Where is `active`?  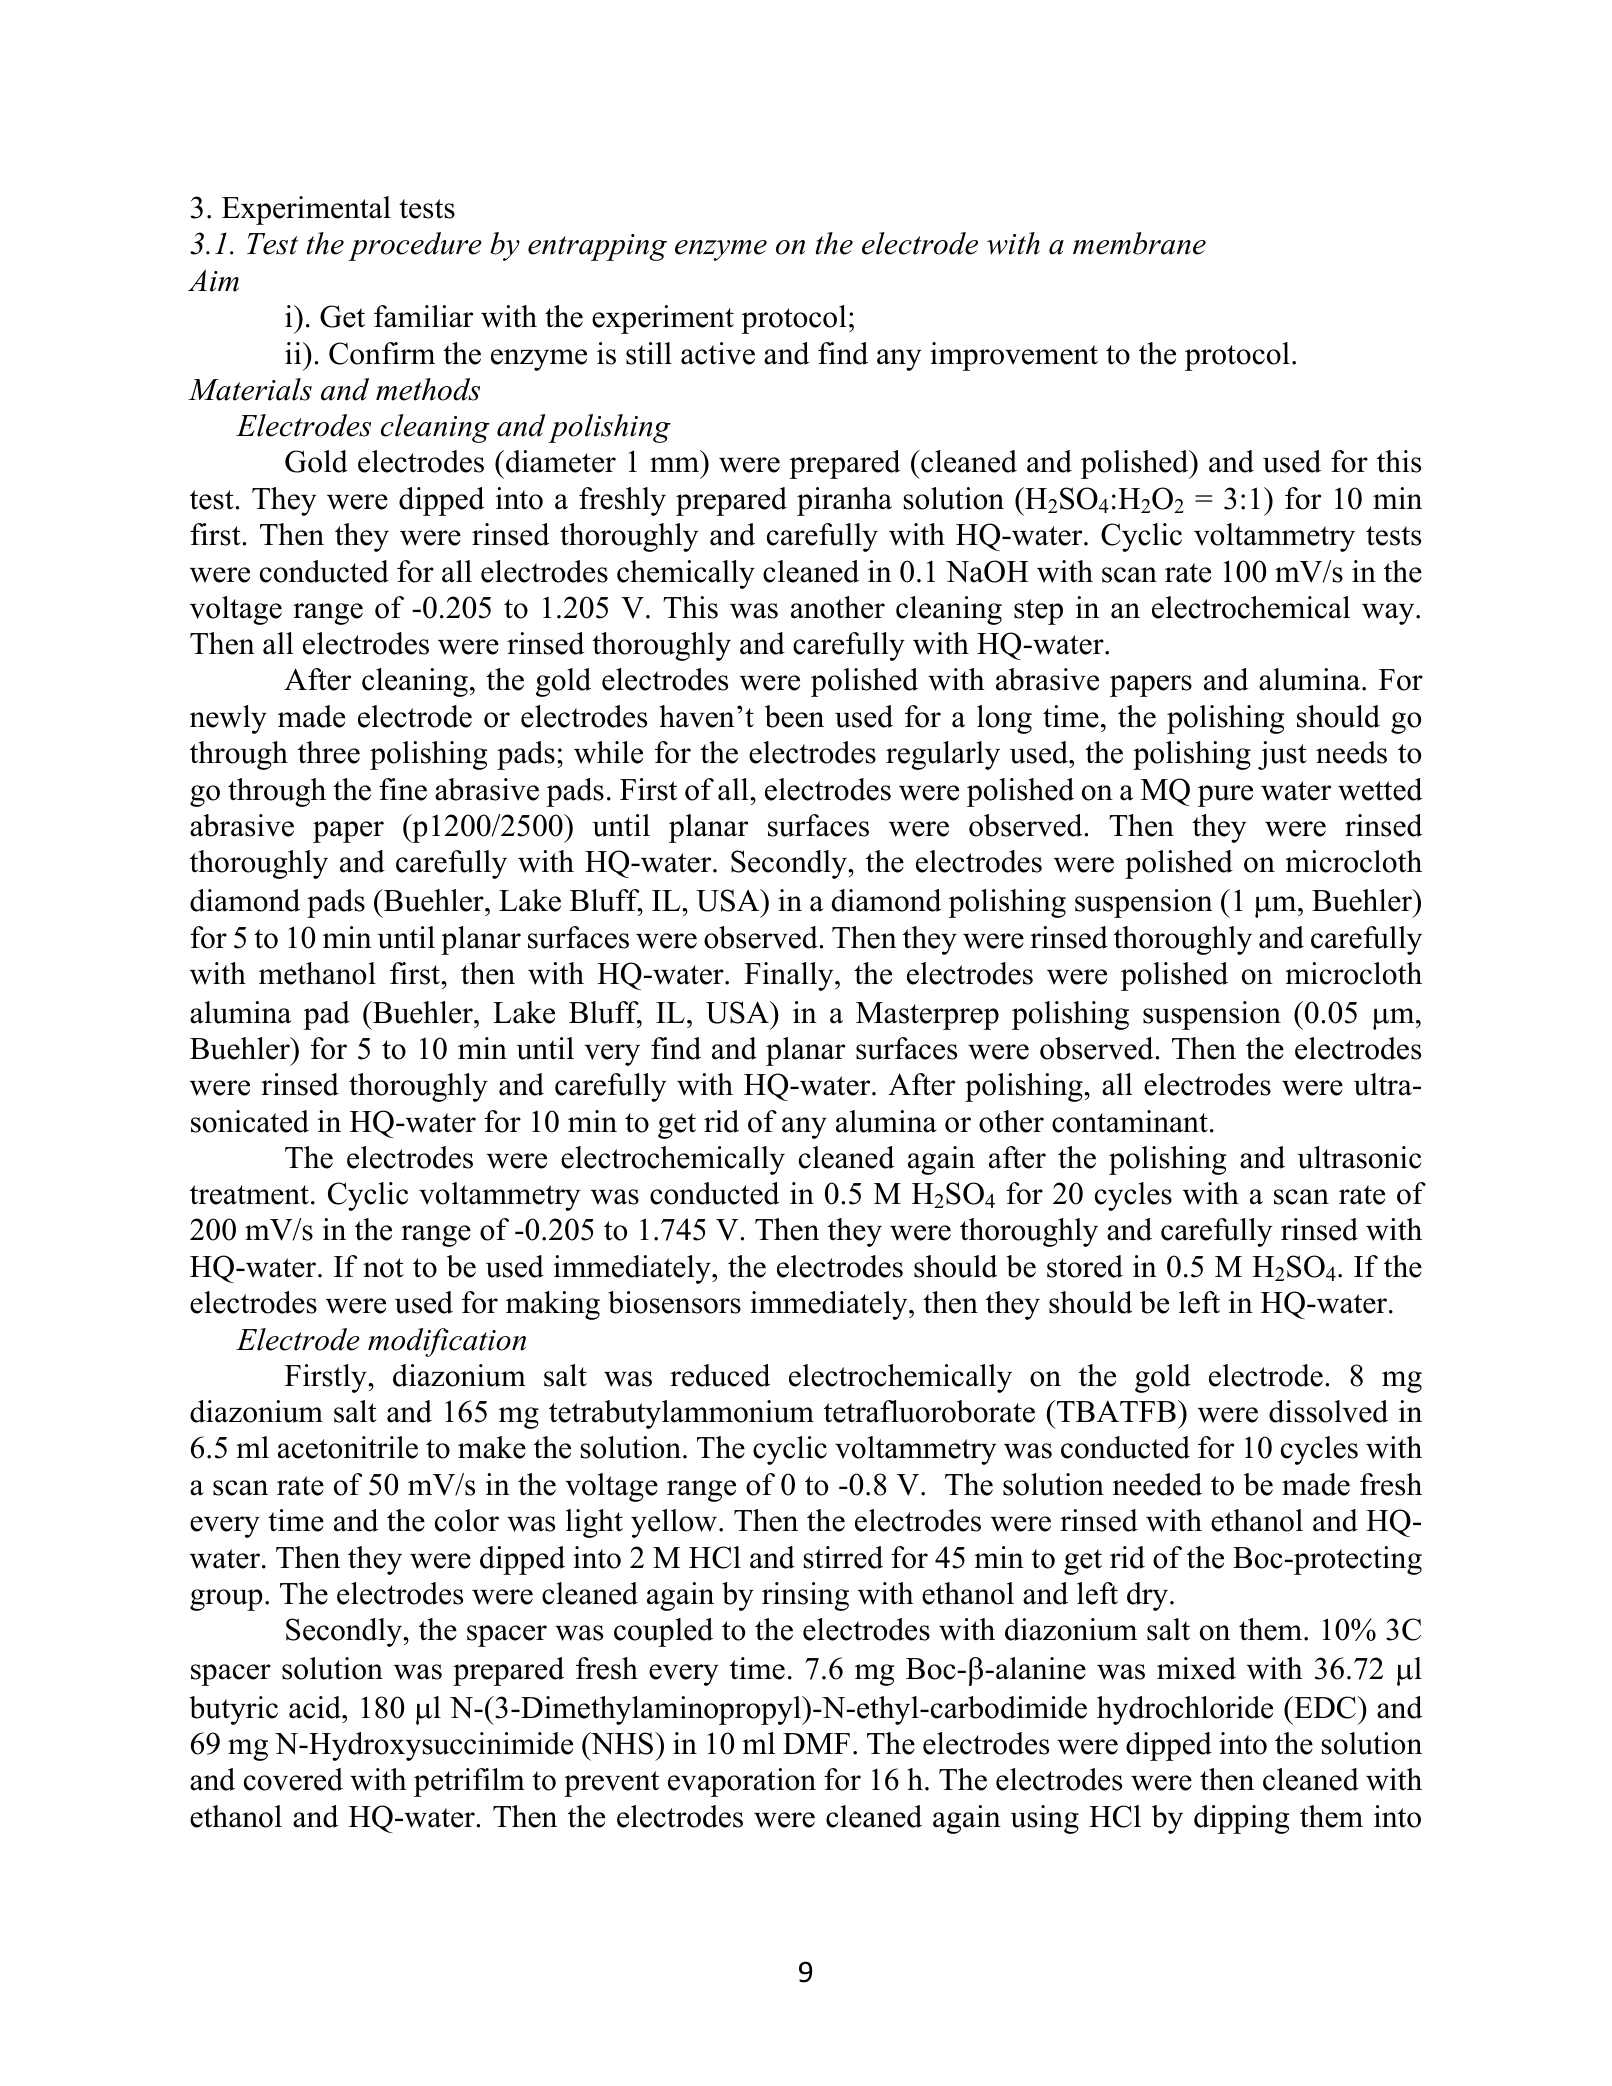 active is located at coordinates (718, 353).
